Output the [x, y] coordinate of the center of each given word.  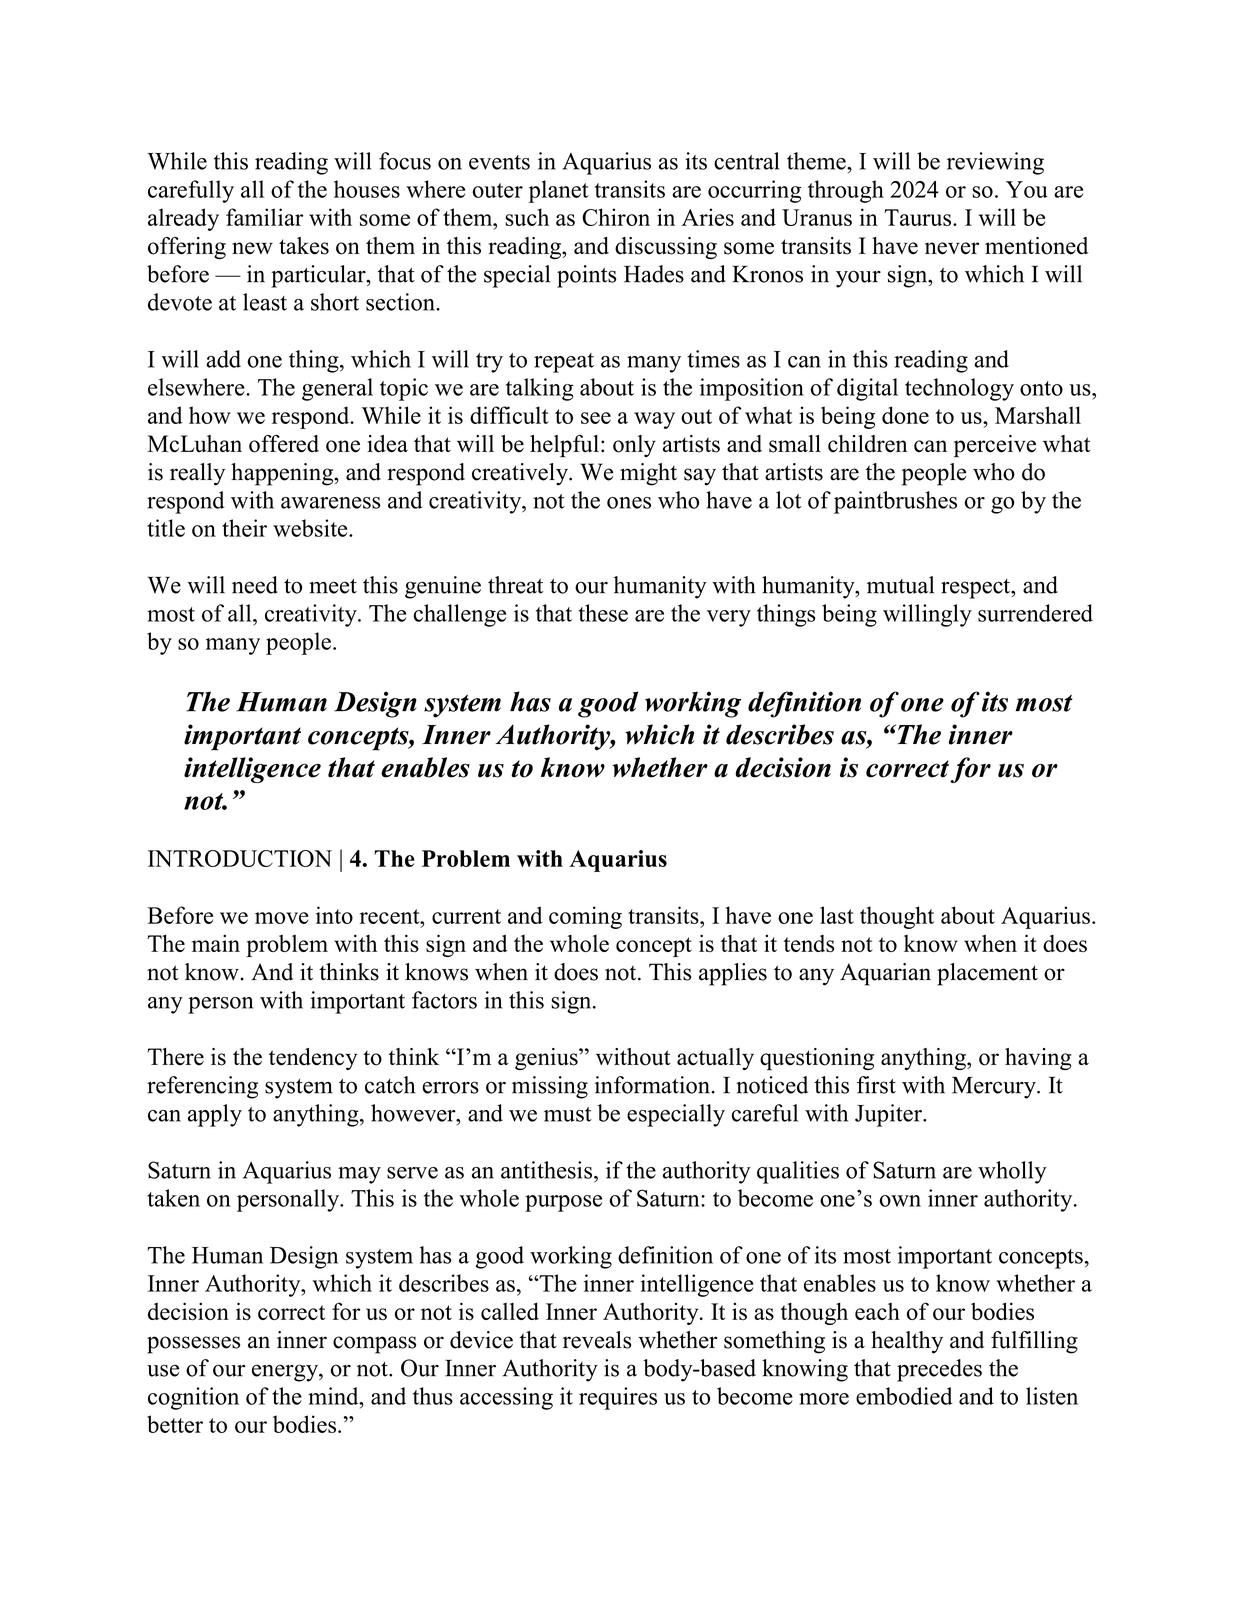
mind [334, 1396]
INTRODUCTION [240, 858]
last [837, 915]
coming [585, 917]
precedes [939, 1370]
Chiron [616, 217]
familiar [264, 217]
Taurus [917, 217]
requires [618, 1398]
